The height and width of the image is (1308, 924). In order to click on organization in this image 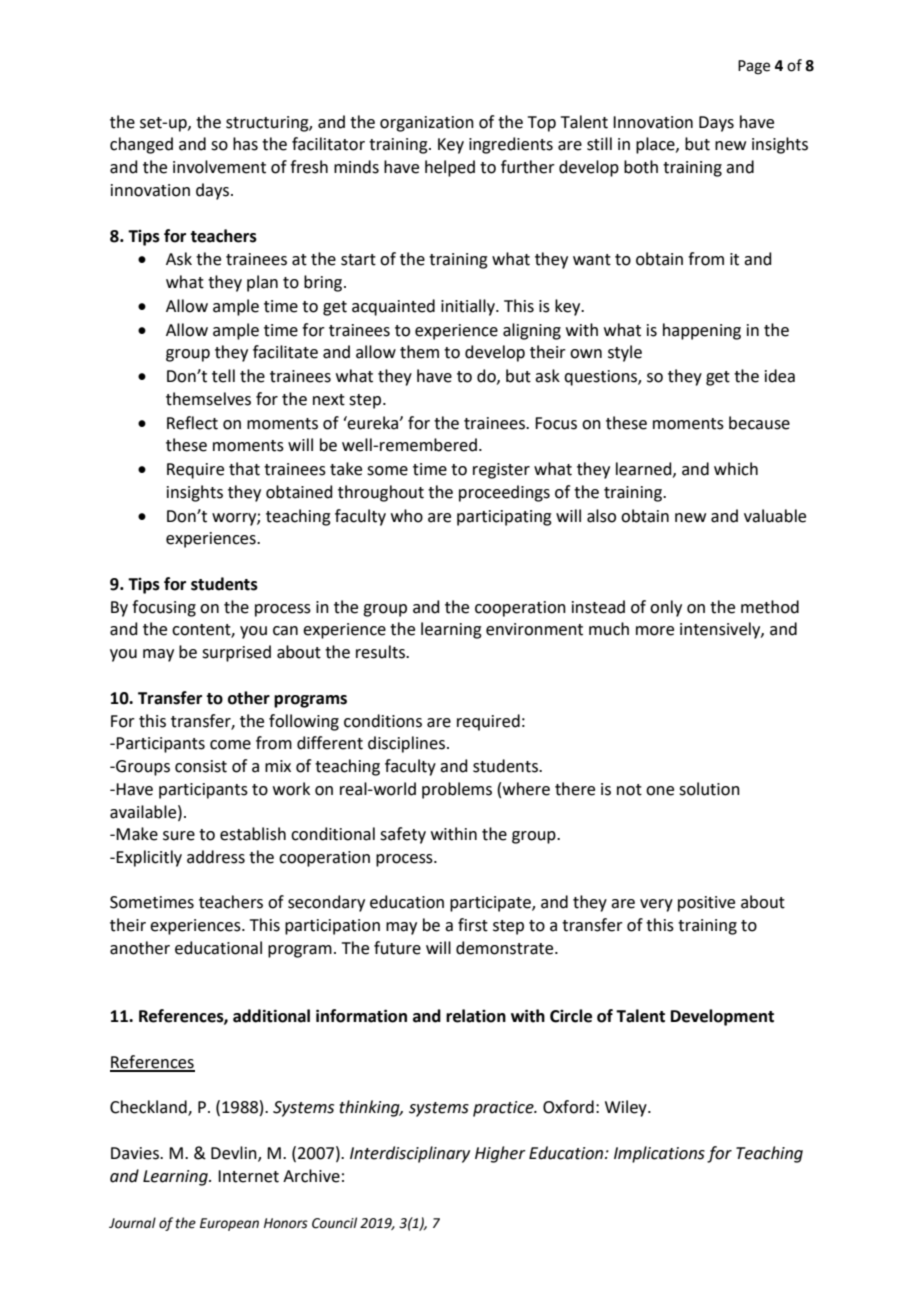, I will do `click(427, 124)`.
